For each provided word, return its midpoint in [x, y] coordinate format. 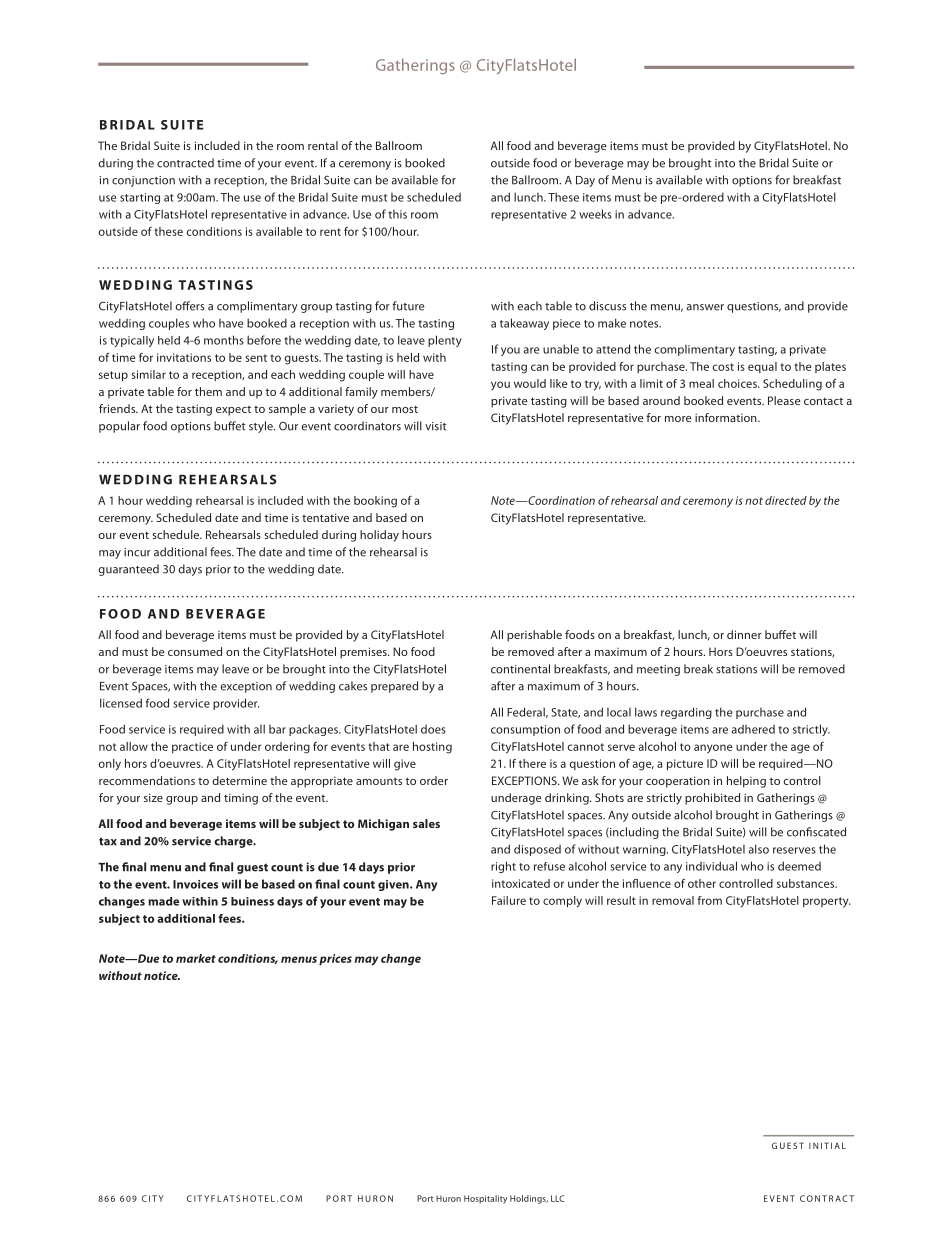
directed [786, 500]
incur [137, 552]
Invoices [195, 884]
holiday [379, 536]
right [503, 867]
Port [425, 1198]
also [759, 849]
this [397, 214]
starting [140, 198]
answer [705, 307]
